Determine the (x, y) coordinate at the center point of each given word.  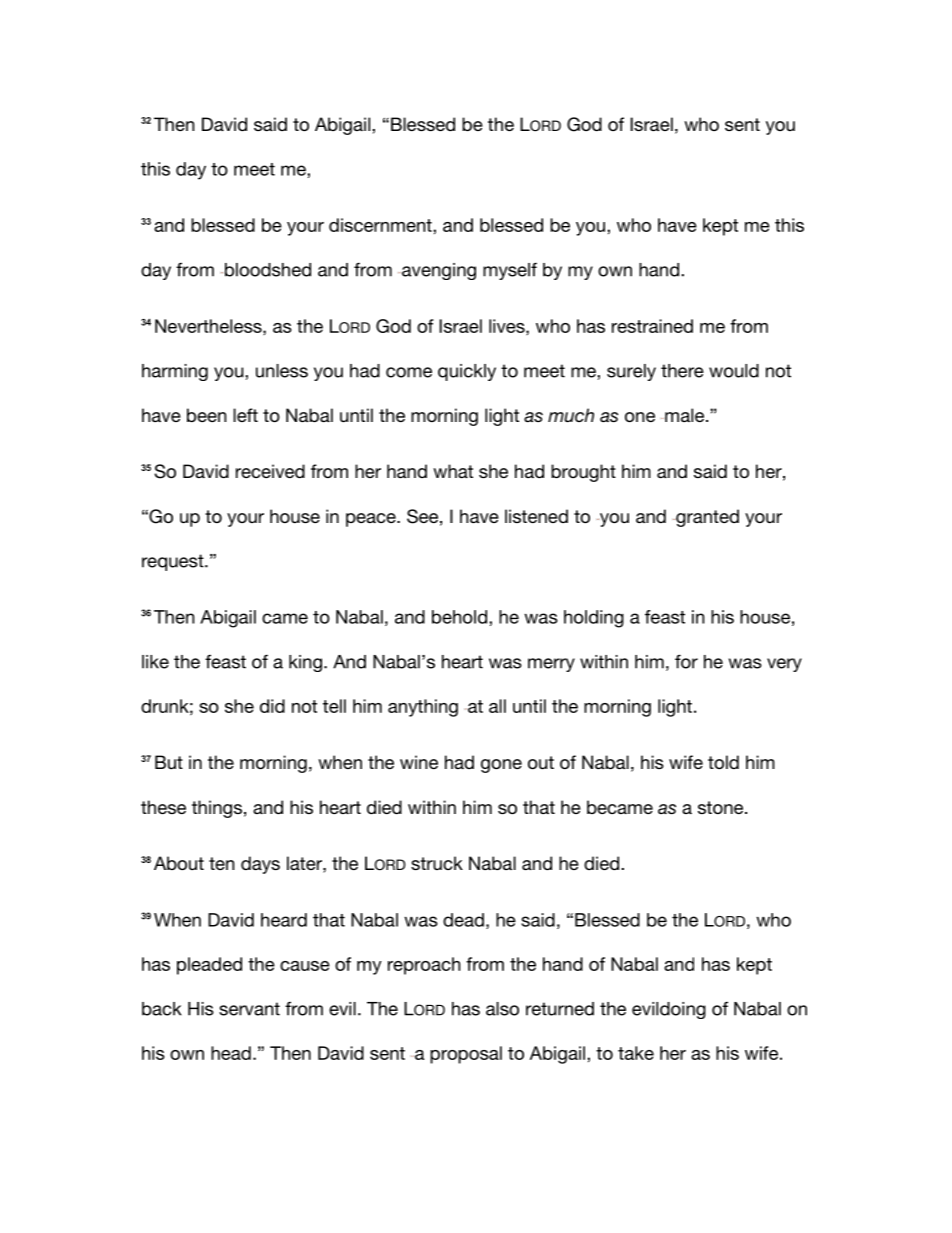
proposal (466, 1055)
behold (459, 617)
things (217, 809)
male (684, 415)
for (686, 661)
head (231, 1053)
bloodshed (267, 270)
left (245, 415)
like (155, 662)
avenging (439, 271)
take (636, 1053)
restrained (652, 326)
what (453, 471)
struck (437, 863)
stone (722, 807)
